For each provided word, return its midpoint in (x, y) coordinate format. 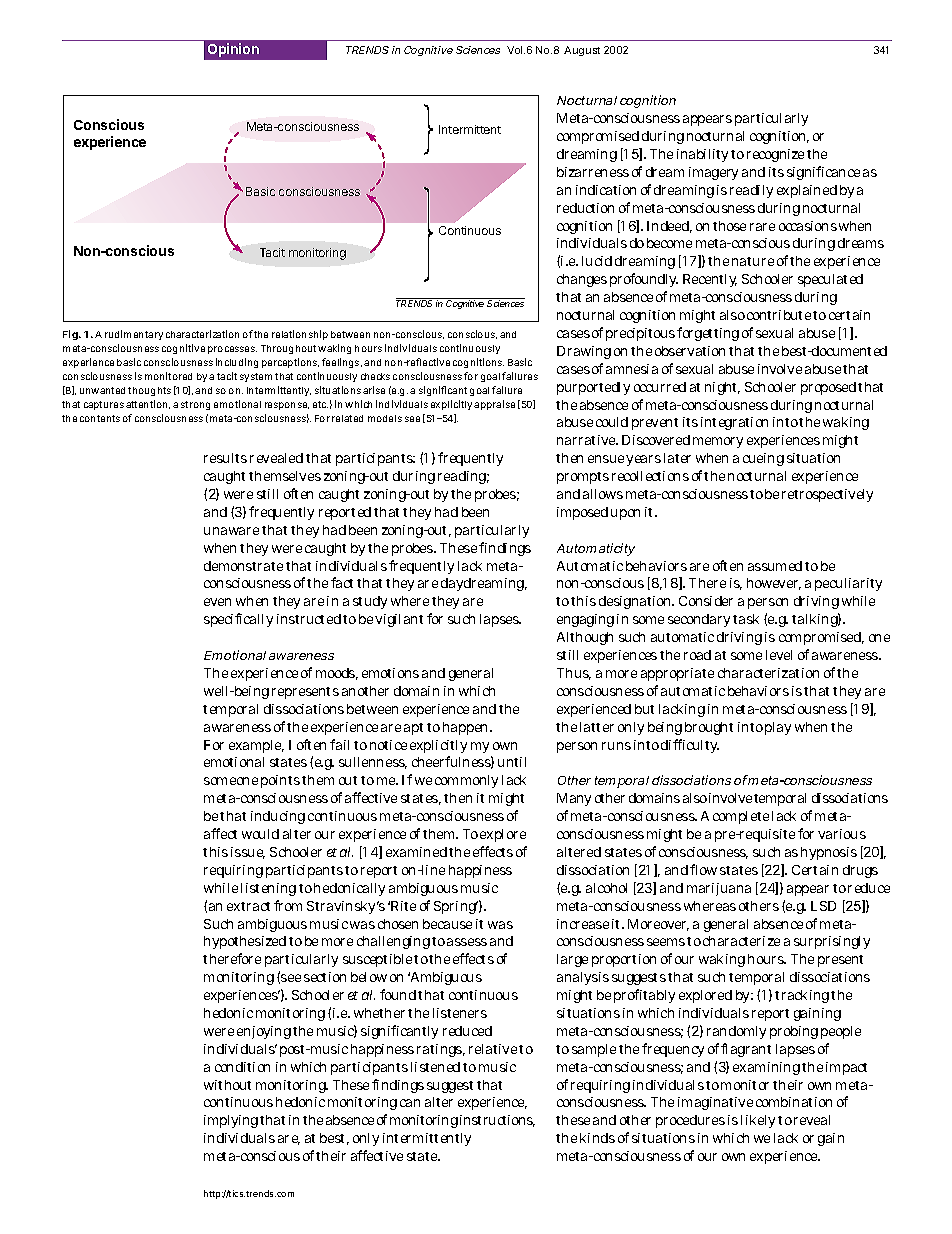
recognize (775, 155)
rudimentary (134, 335)
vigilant (399, 620)
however (774, 584)
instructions (497, 1121)
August (582, 51)
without (227, 1085)
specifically (238, 620)
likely (758, 1121)
